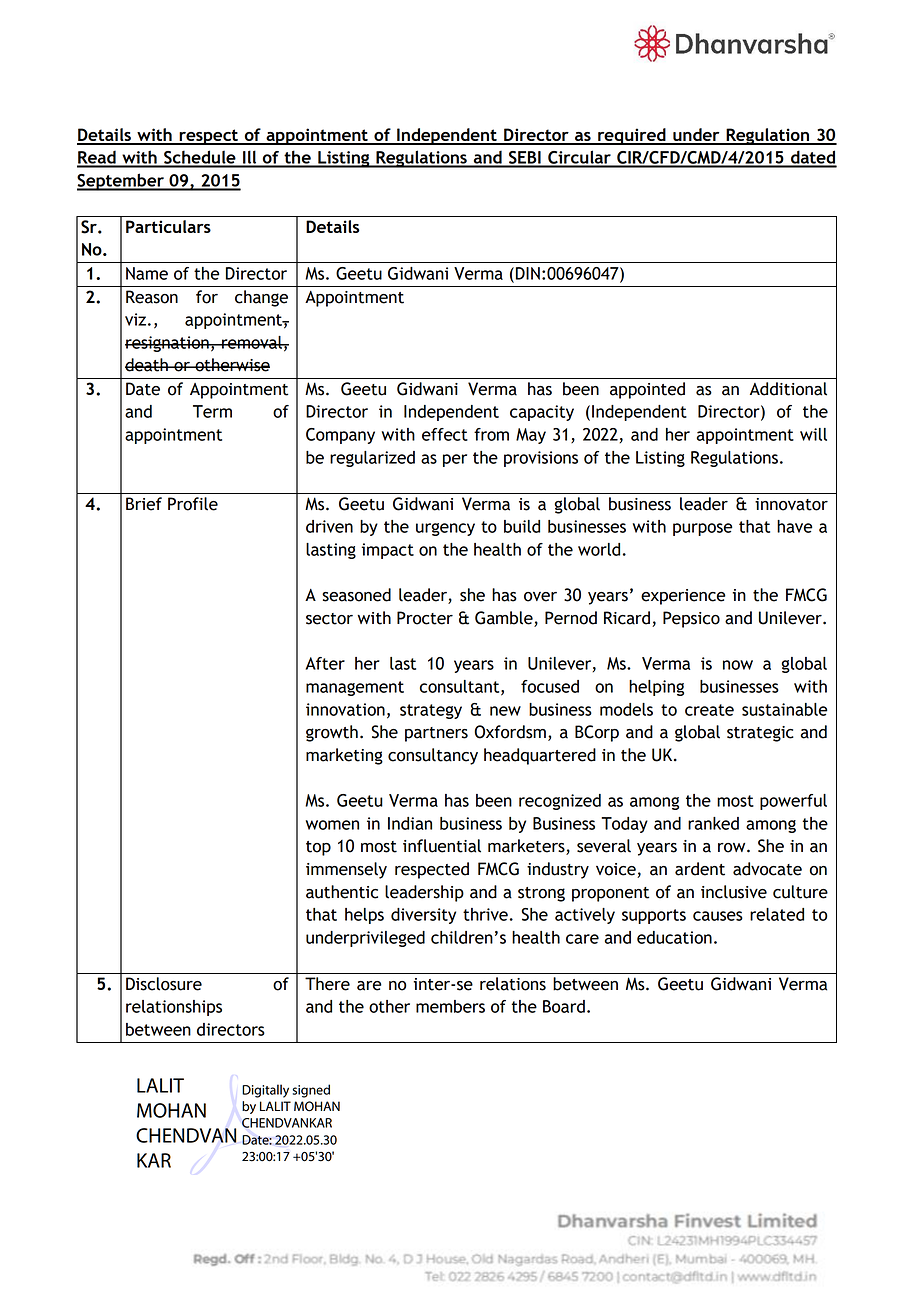 This page has height=1308, width=924. Describe the element at coordinates (164, 984) in the page. I see `Disclosure` at that location.
